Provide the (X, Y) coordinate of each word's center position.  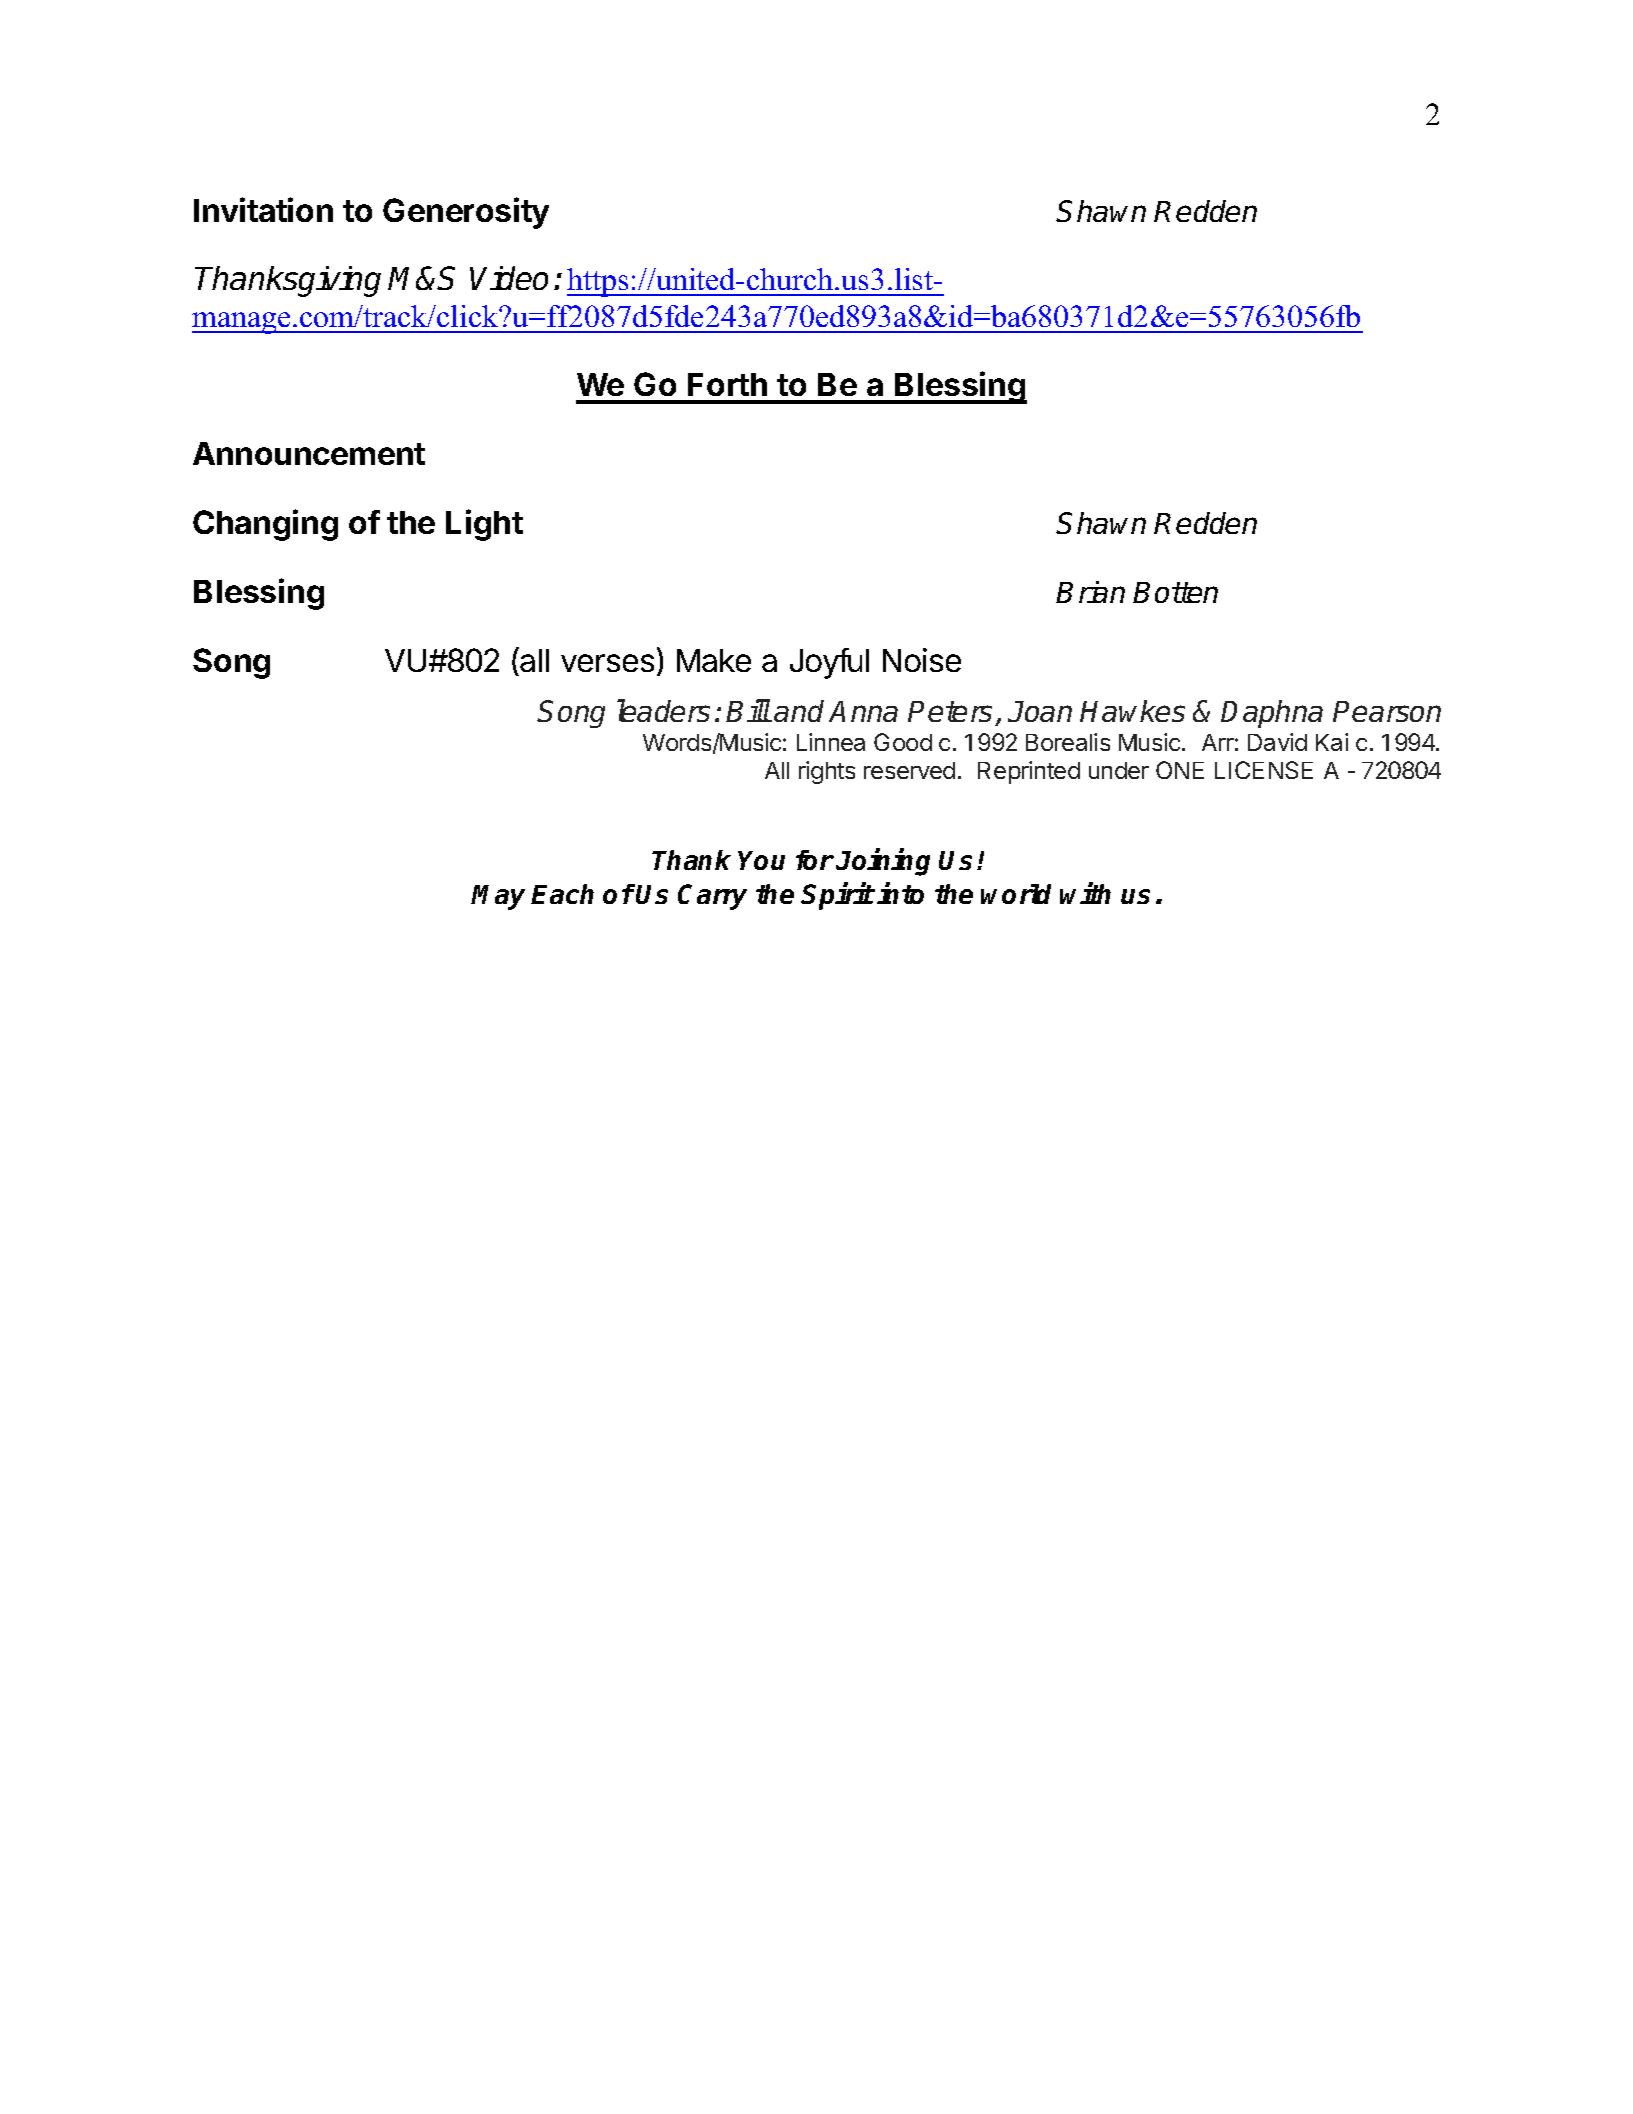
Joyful (829, 663)
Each (562, 894)
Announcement (309, 453)
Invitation (263, 209)
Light (484, 525)
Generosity (466, 213)
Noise (922, 660)
